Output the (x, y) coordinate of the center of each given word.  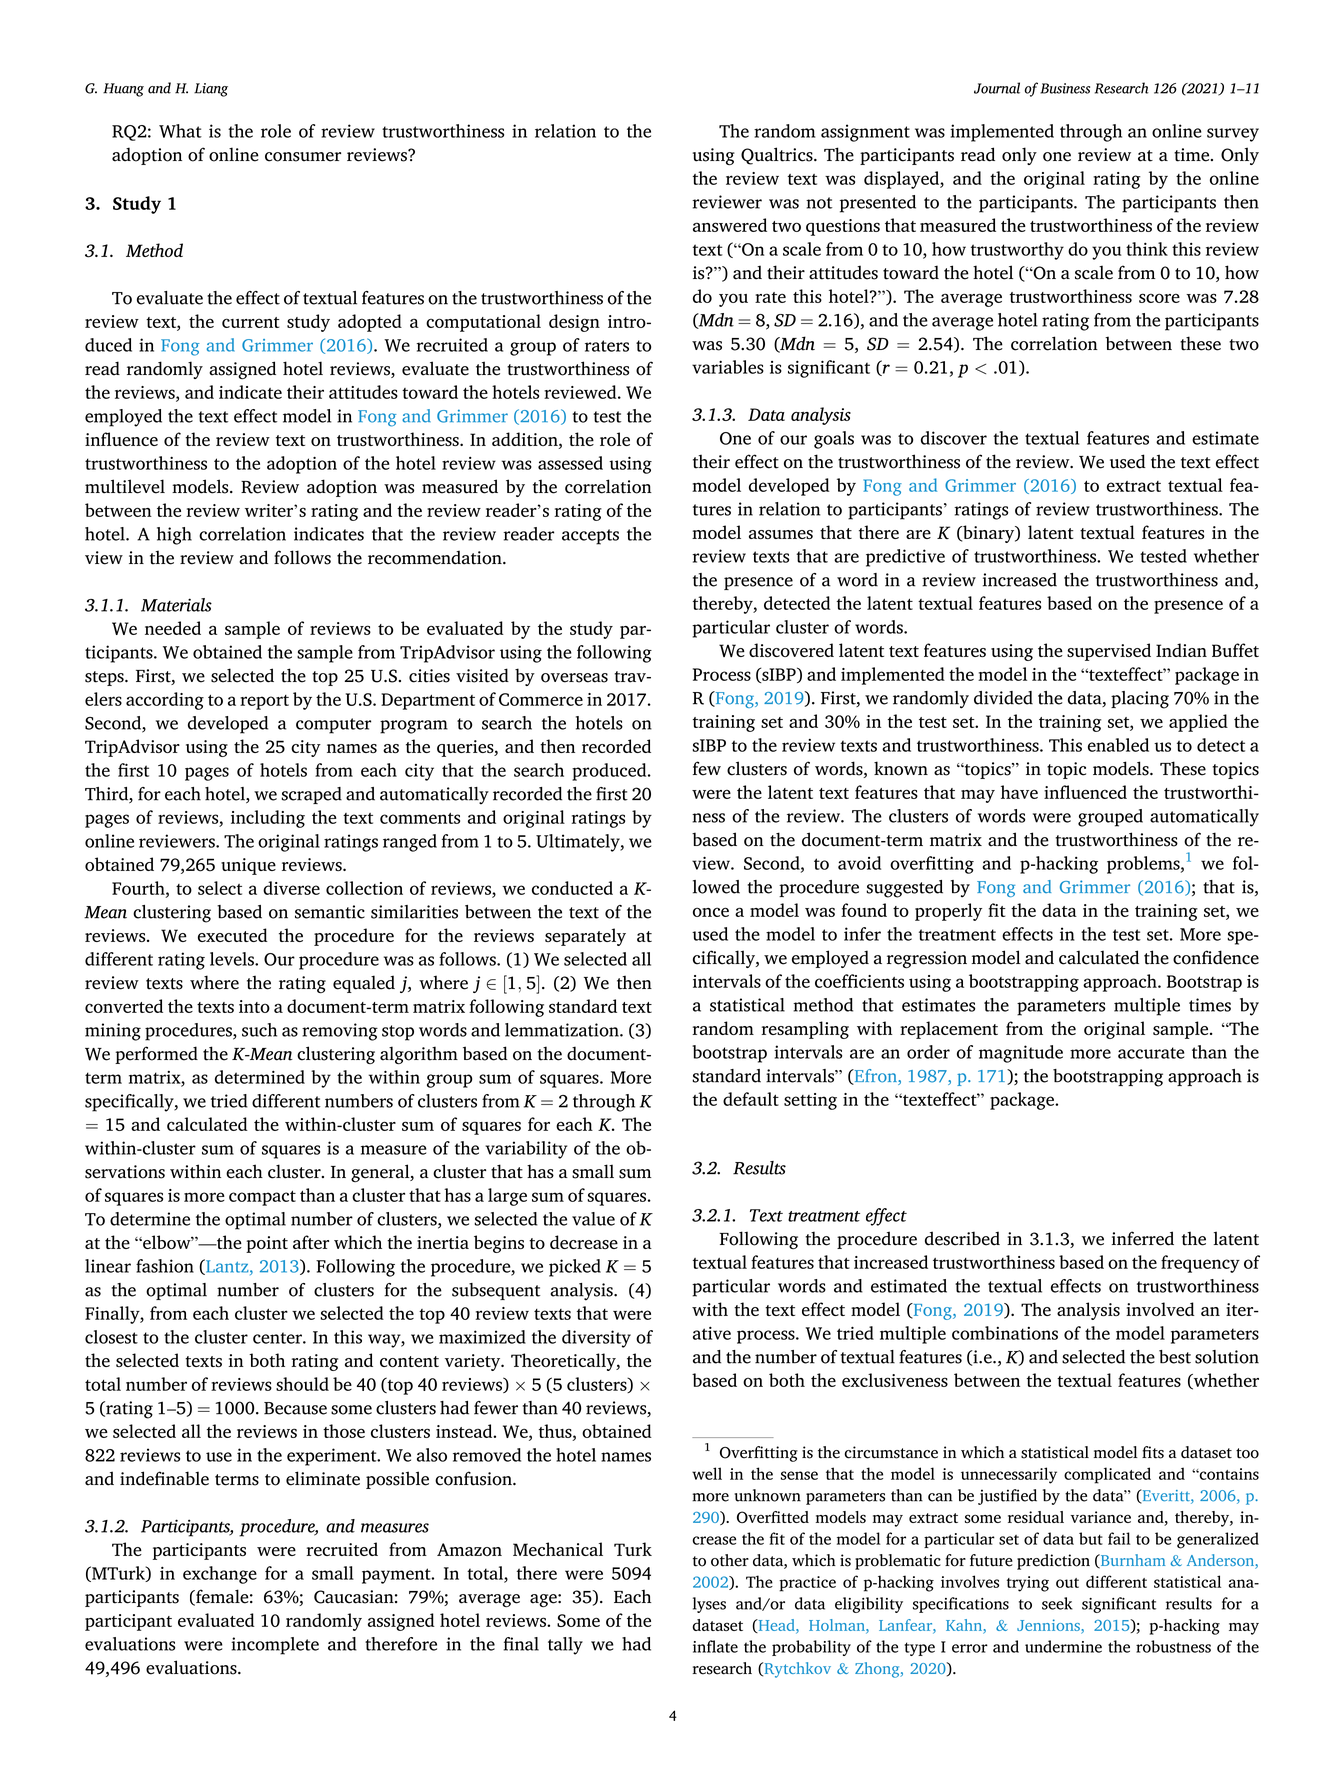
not (819, 203)
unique (248, 866)
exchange (220, 1575)
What (180, 131)
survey (1233, 135)
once (711, 912)
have (1019, 792)
